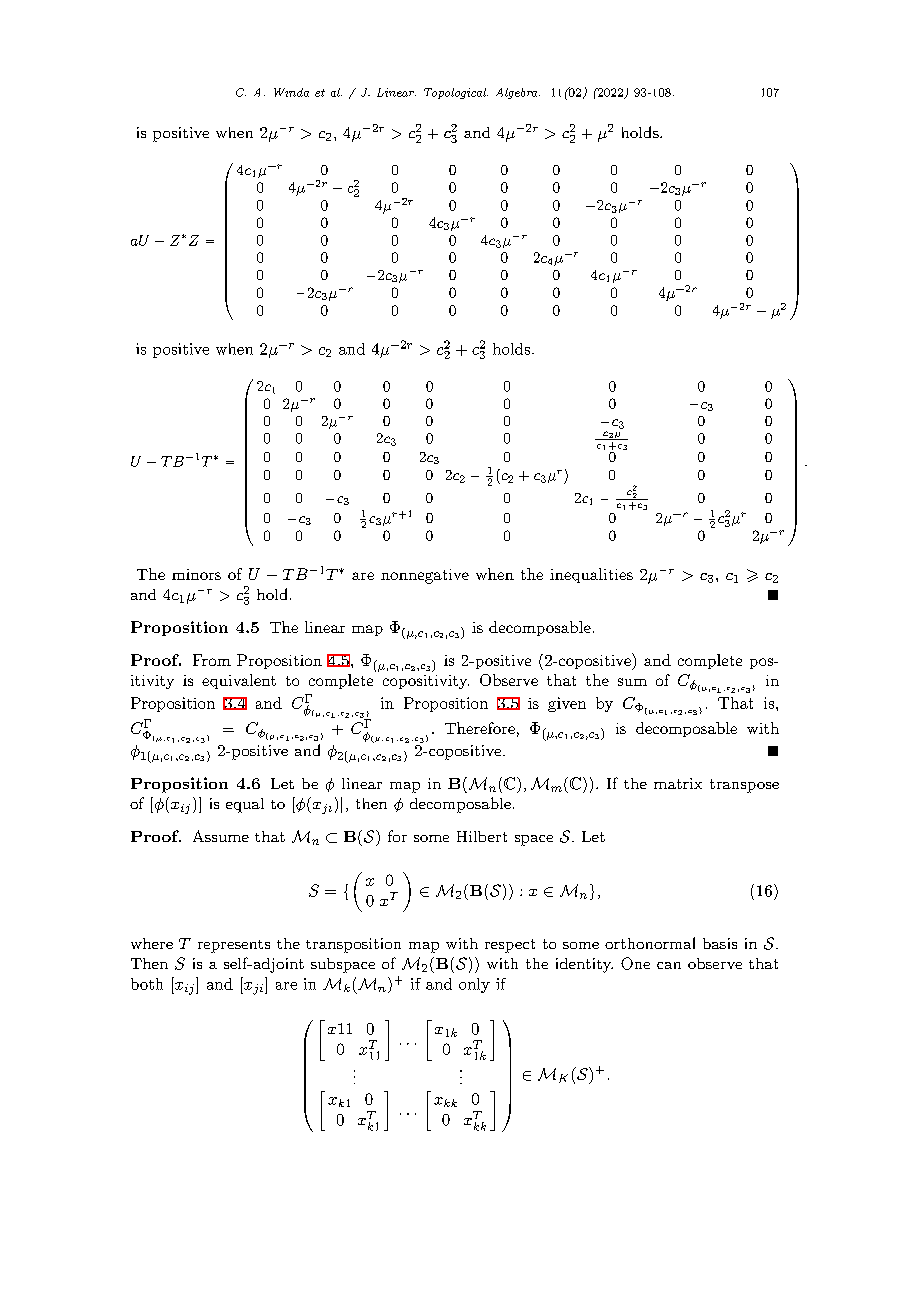 The height and width of the screenshot is (1308, 924). Describe the element at coordinates (152, 943) in the screenshot. I see `where` at that location.
